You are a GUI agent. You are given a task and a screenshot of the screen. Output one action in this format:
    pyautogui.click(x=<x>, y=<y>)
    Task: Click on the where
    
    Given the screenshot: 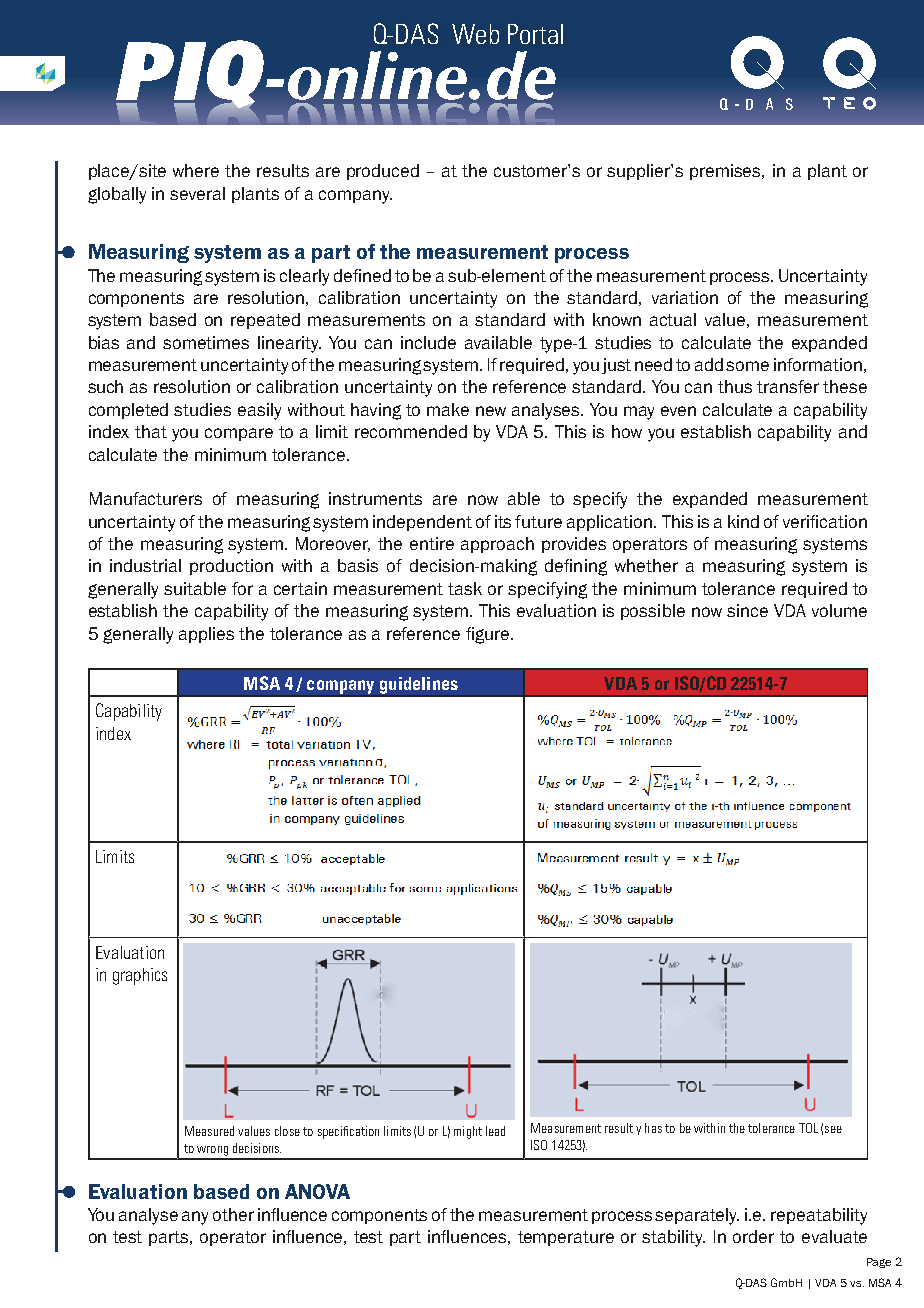 What is the action you would take?
    pyautogui.click(x=196, y=170)
